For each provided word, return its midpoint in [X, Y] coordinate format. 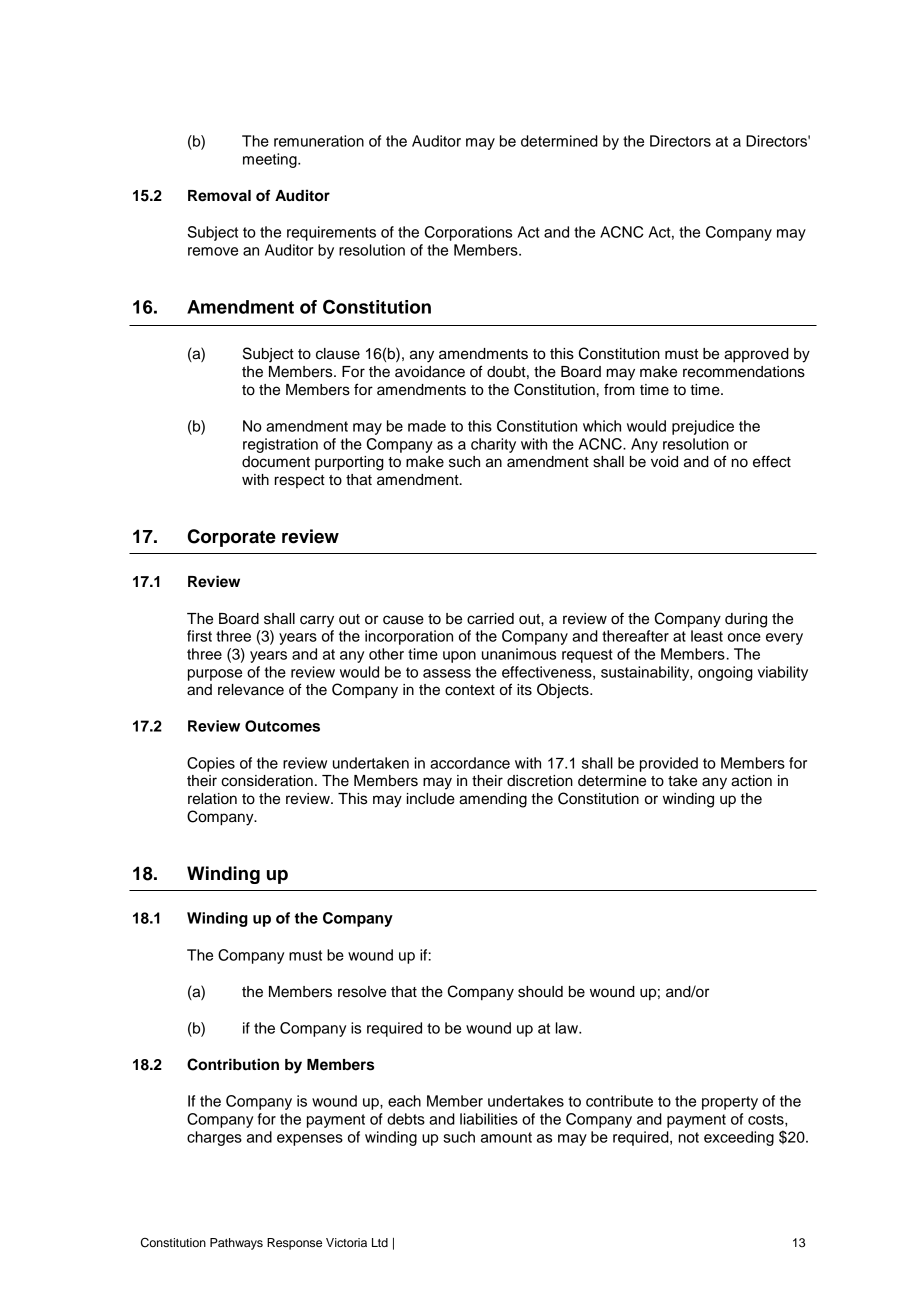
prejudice [703, 427]
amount [506, 1137]
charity [493, 445]
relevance [251, 690]
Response [294, 1244]
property [730, 1103]
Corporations [468, 233]
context [470, 690]
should [540, 992]
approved [756, 355]
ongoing [725, 673]
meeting [271, 160]
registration [280, 445]
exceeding [739, 1138]
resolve [362, 992]
